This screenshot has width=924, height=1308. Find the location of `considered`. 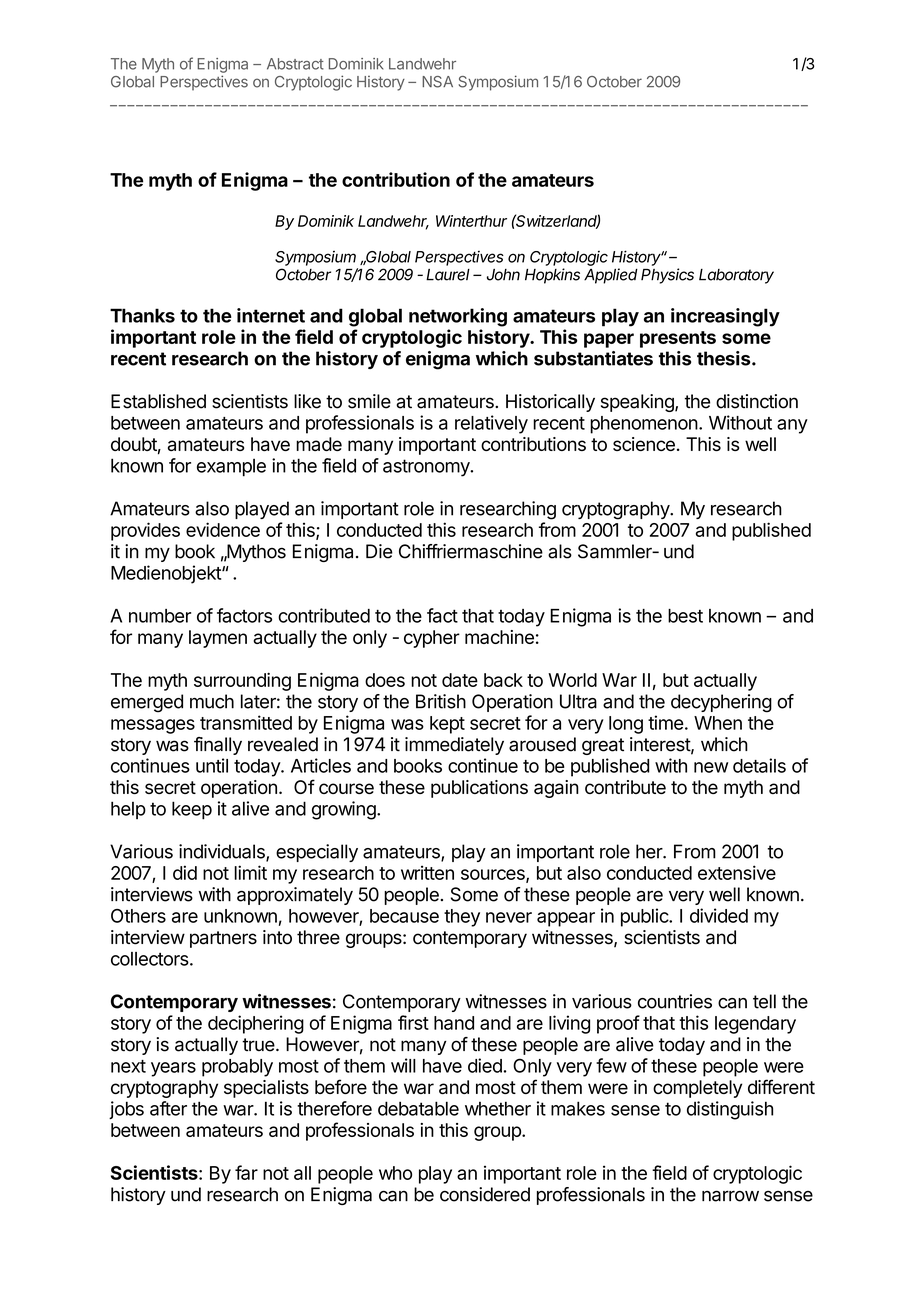

considered is located at coordinates (485, 1194).
